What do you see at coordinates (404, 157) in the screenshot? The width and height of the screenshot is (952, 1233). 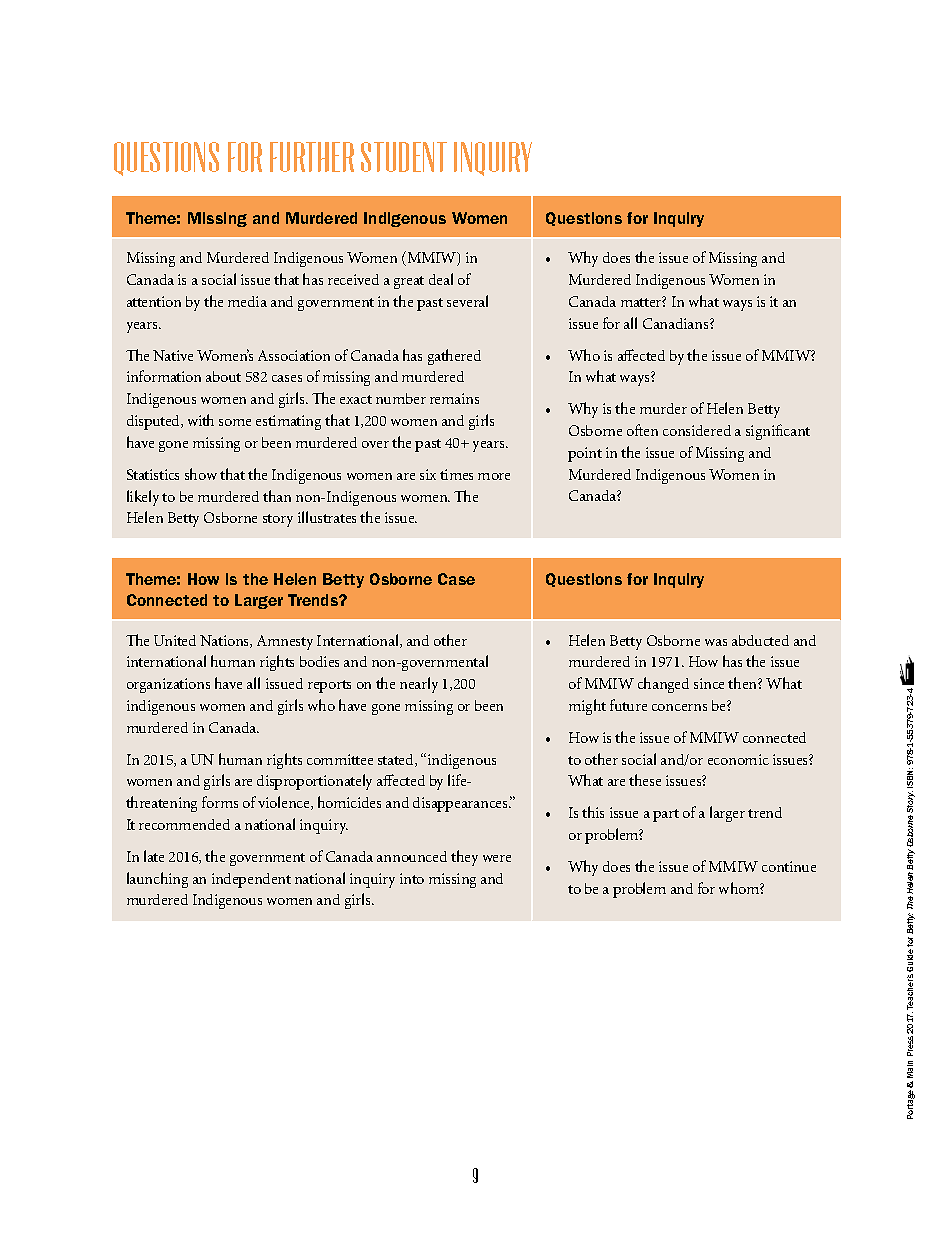 I see `Student` at bounding box center [404, 157].
